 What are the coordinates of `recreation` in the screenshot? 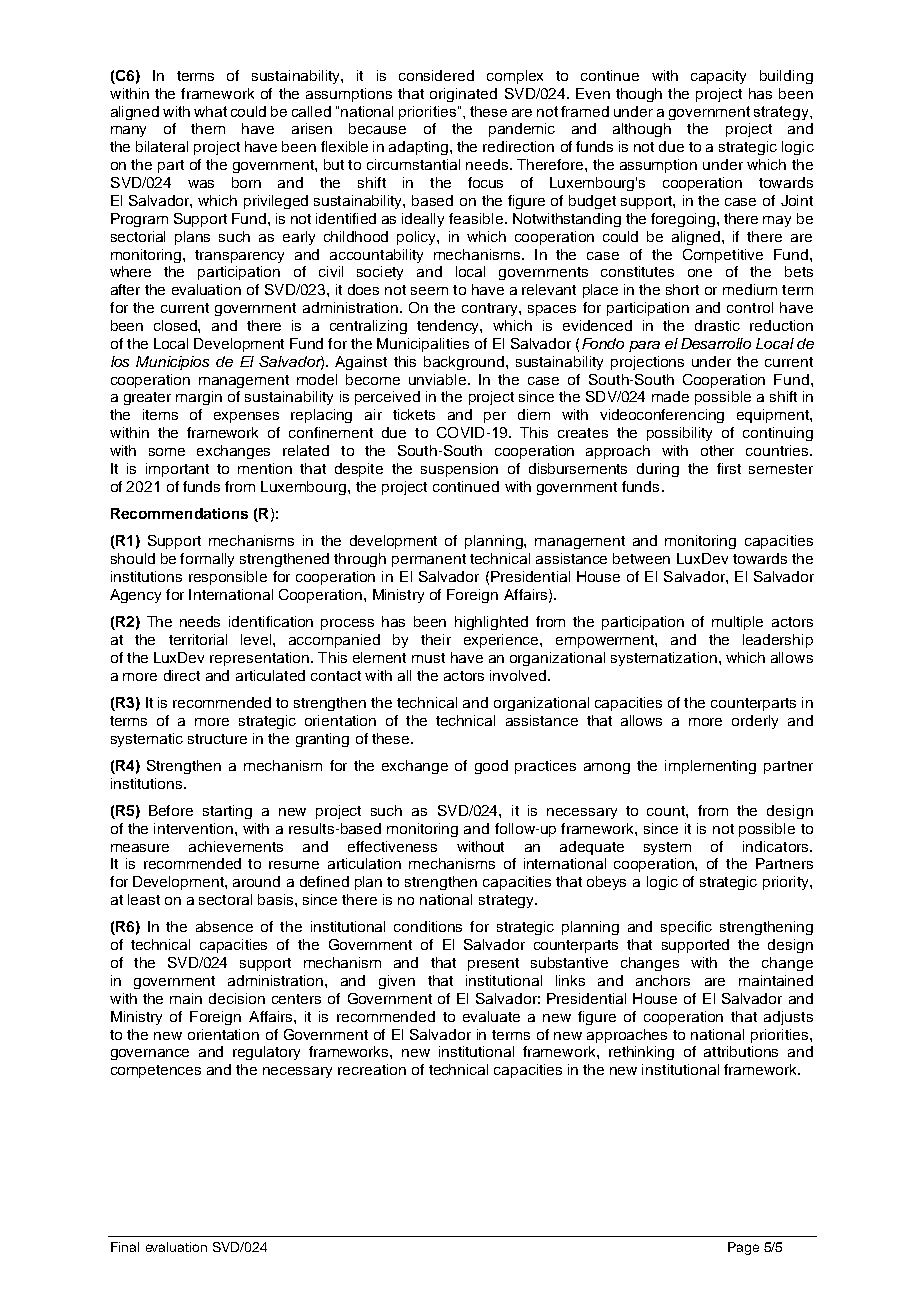 It's located at (372, 1069).
